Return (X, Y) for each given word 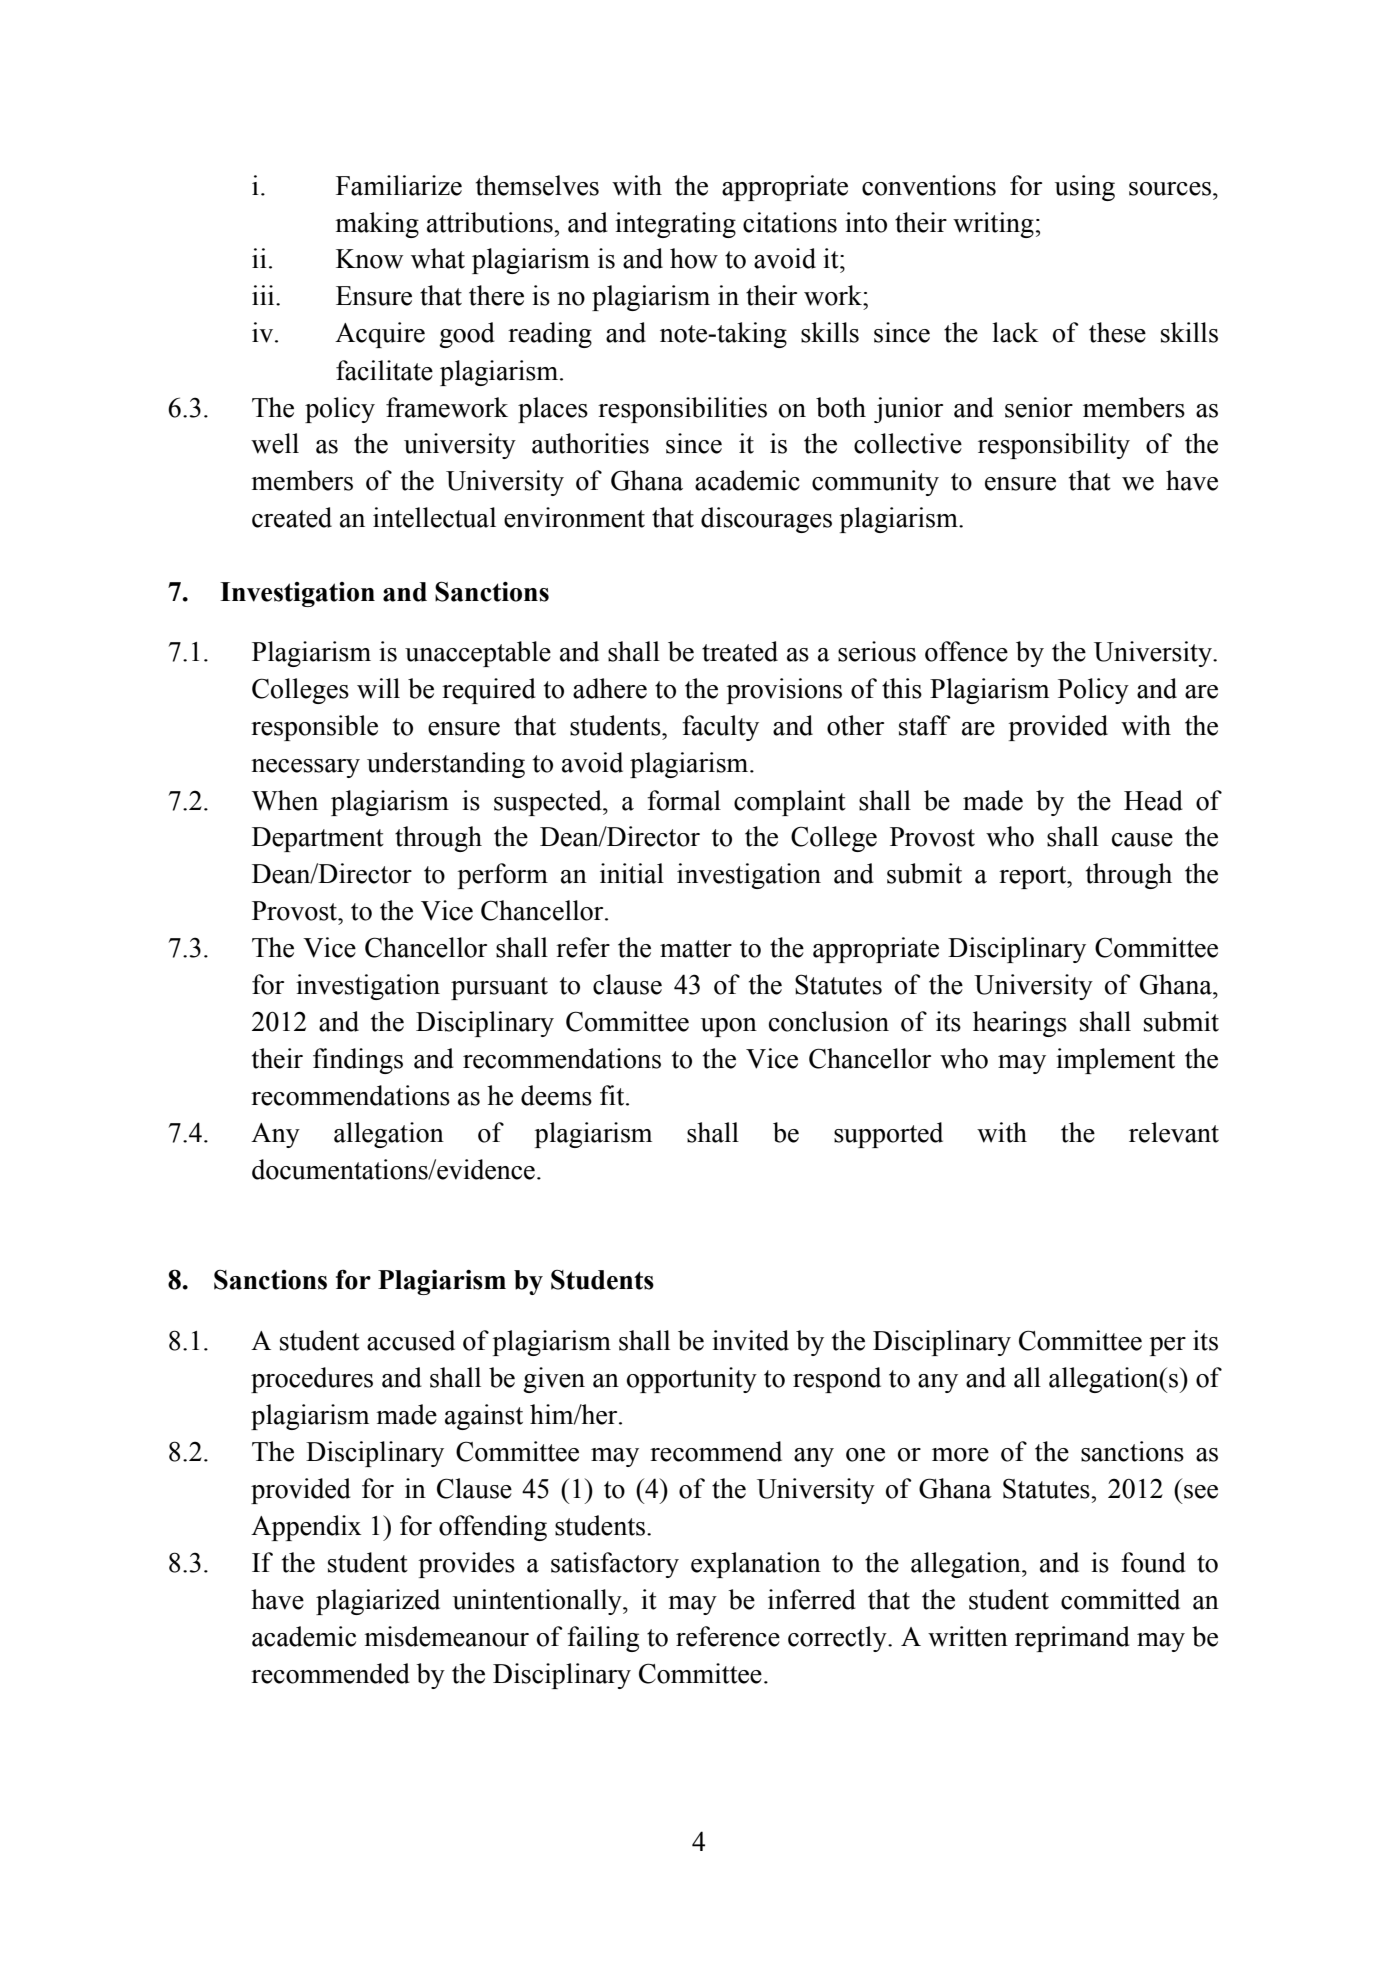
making (377, 225)
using (1085, 188)
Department (318, 839)
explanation (756, 1565)
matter (696, 949)
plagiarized (378, 1602)
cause (1142, 840)
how (694, 258)
